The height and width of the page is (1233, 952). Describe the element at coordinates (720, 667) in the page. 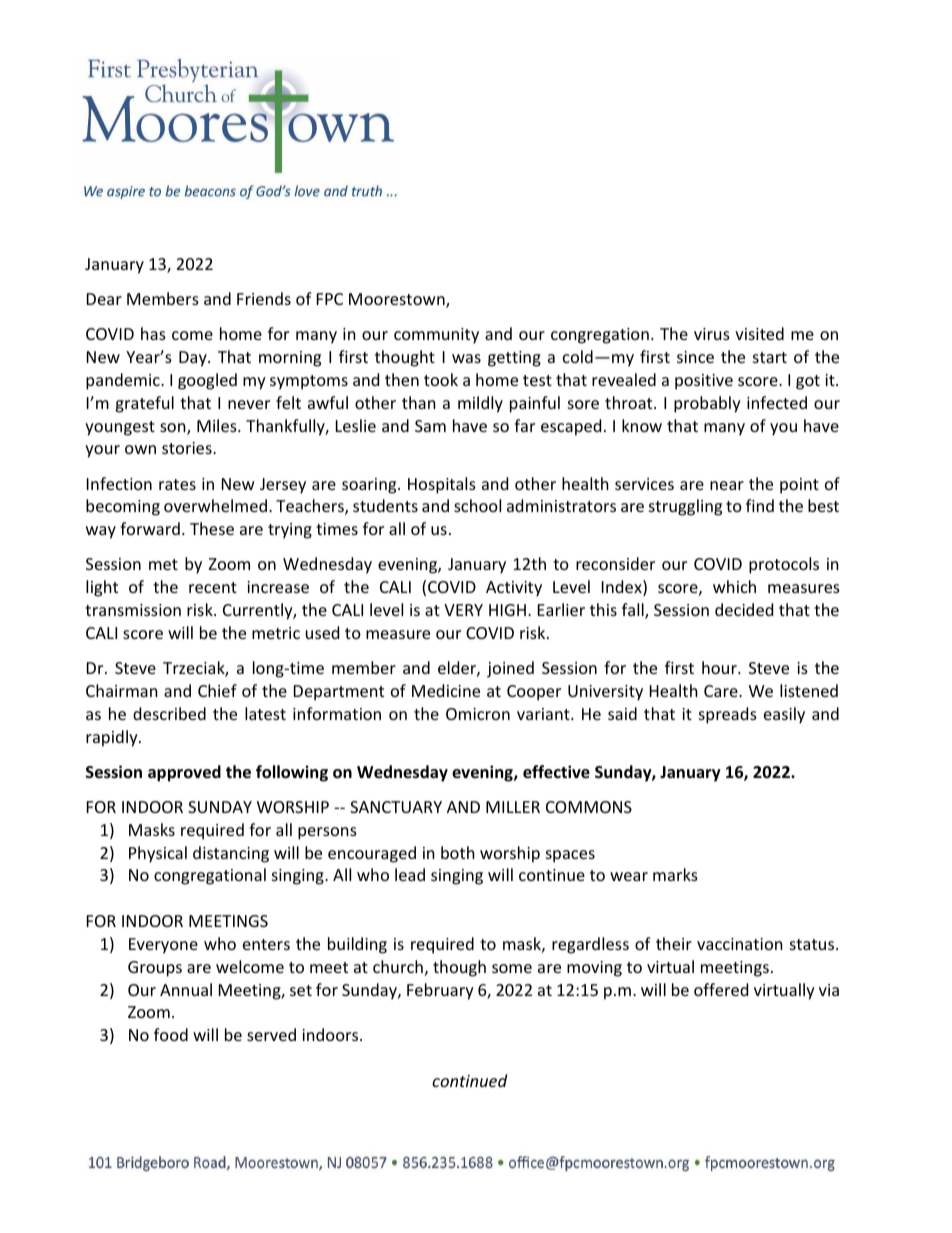

I see `hour` at that location.
